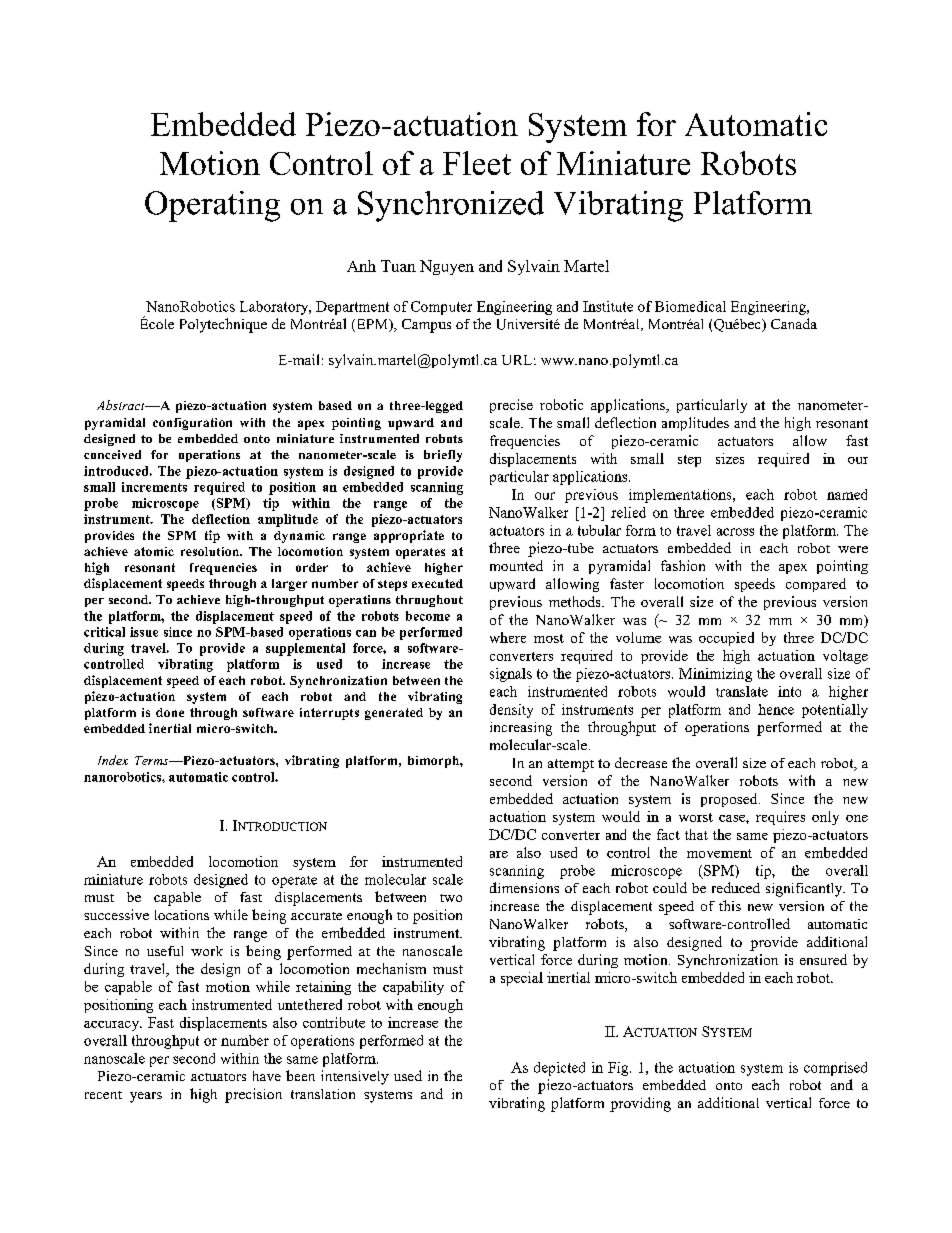 The height and width of the screenshot is (1233, 952). What do you see at coordinates (690, 306) in the screenshot?
I see `Biomedical` at bounding box center [690, 306].
